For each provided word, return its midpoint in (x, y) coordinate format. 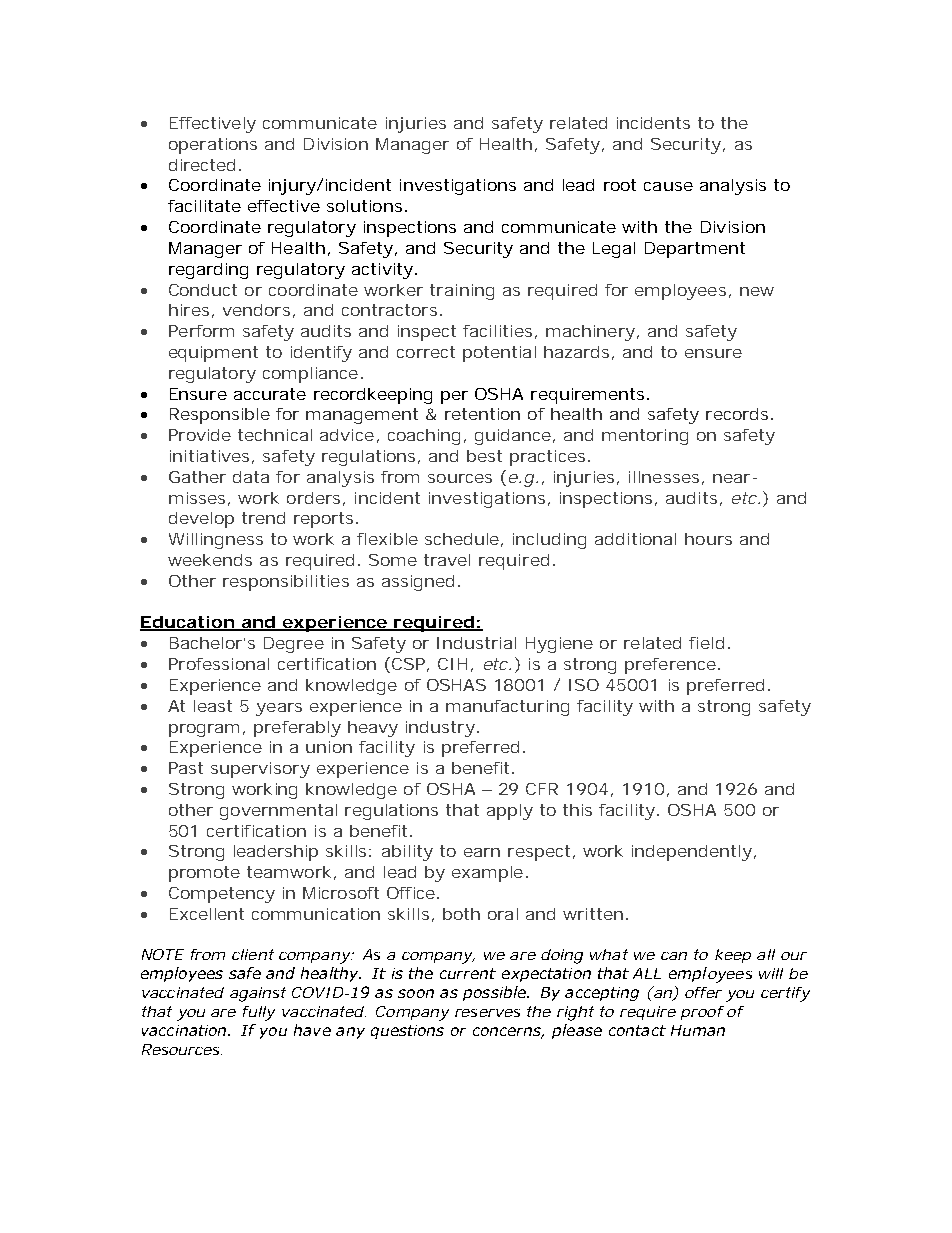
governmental (278, 812)
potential (499, 354)
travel (447, 560)
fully (258, 1013)
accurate (270, 394)
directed (202, 165)
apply (510, 812)
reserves (487, 1013)
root (620, 185)
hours (708, 539)
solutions (364, 206)
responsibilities (286, 583)
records (737, 414)
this (577, 810)
